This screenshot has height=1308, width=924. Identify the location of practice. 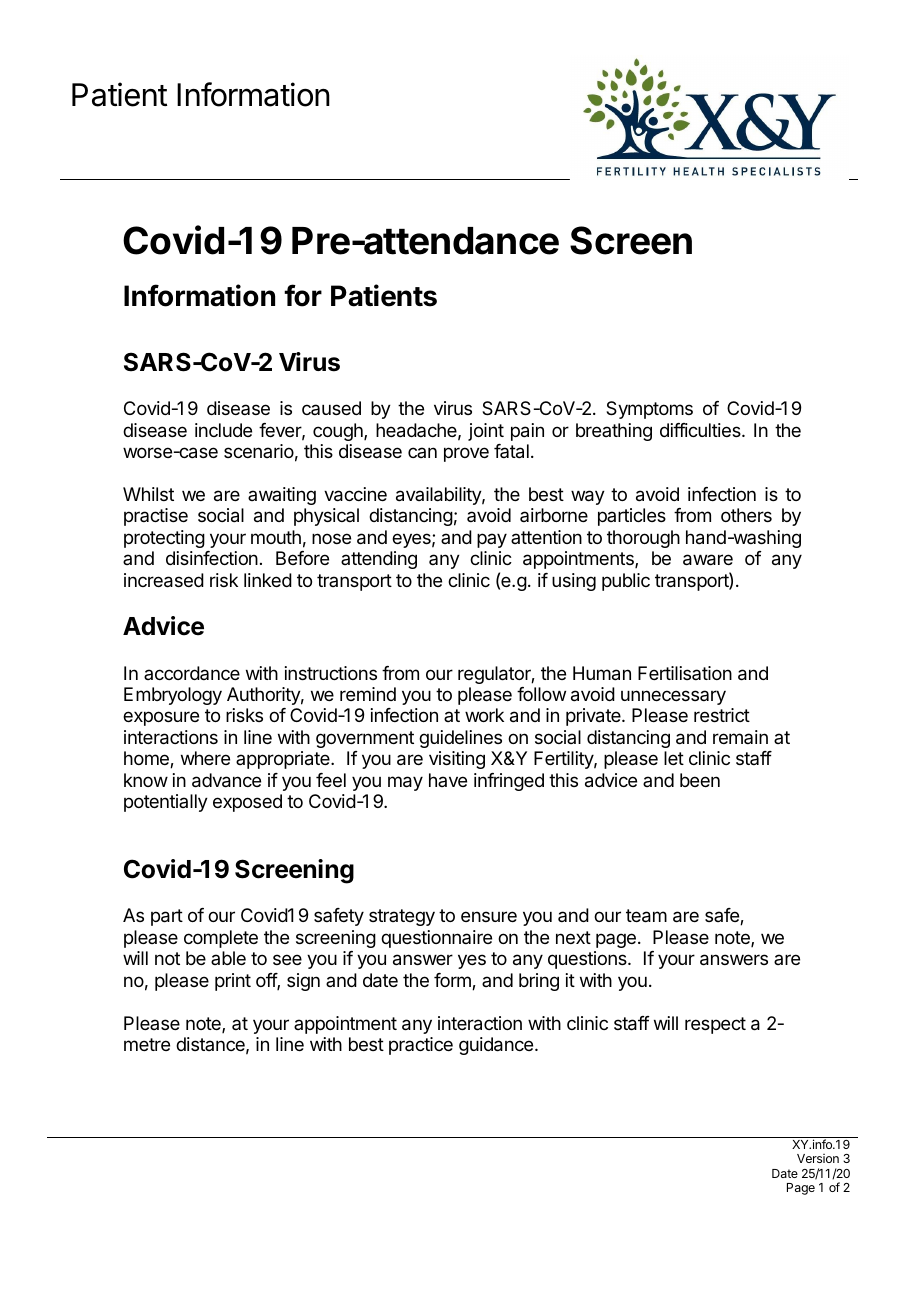
(421, 1046).
